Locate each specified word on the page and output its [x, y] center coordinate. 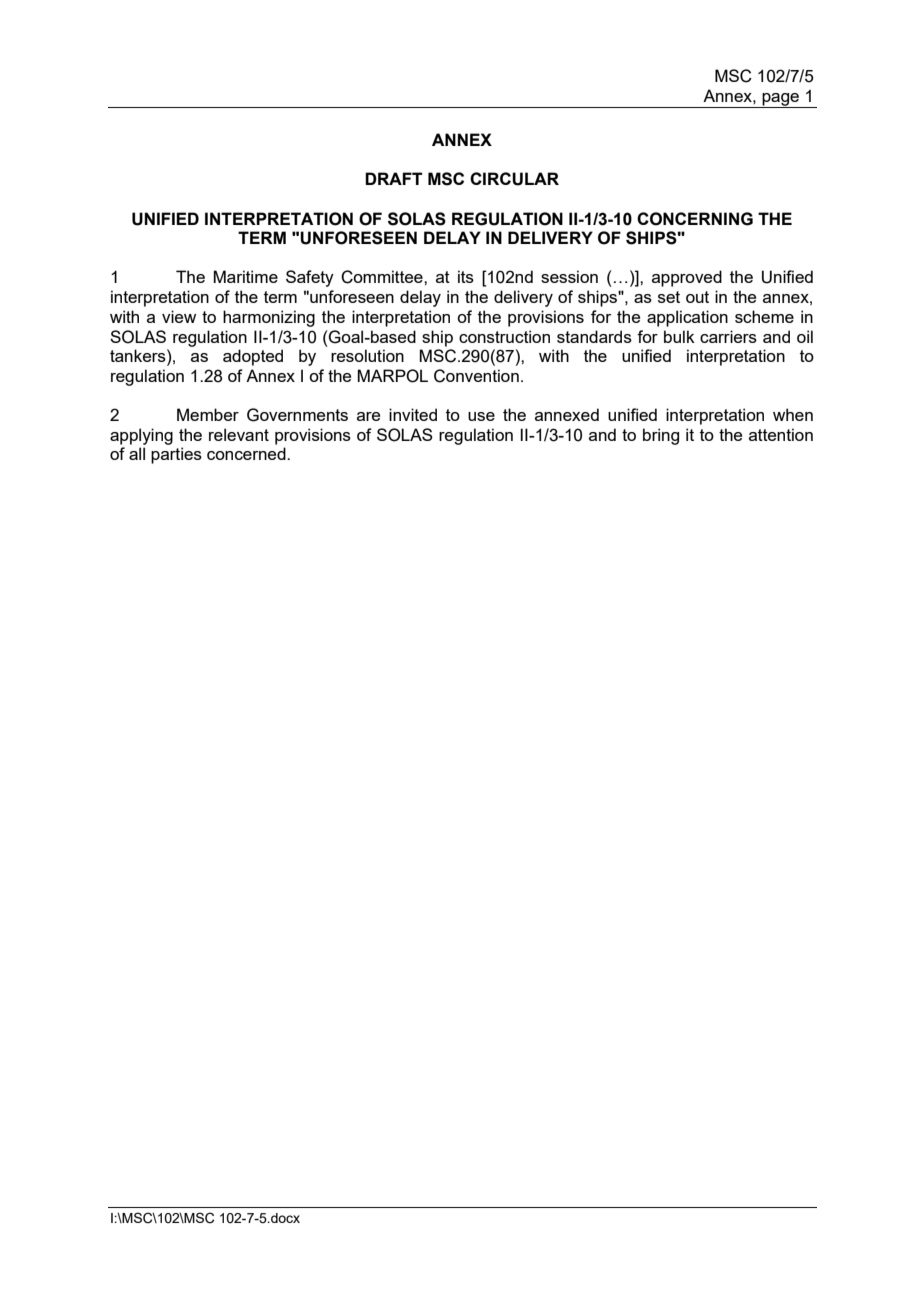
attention [781, 434]
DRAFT [393, 178]
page [780, 100]
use [481, 416]
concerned [247, 453]
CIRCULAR [514, 179]
